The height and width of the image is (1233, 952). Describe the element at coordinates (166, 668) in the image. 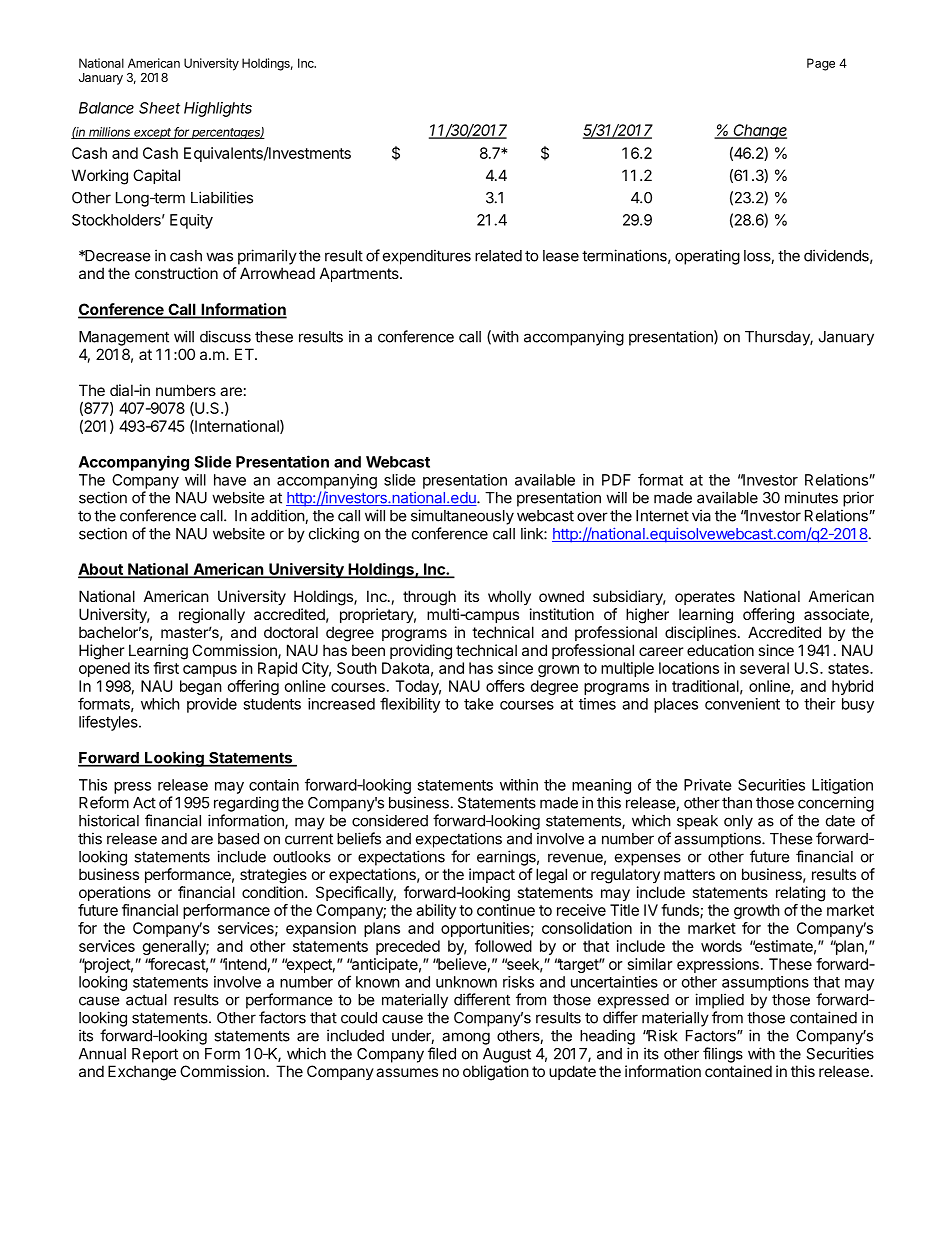

I see `first` at that location.
